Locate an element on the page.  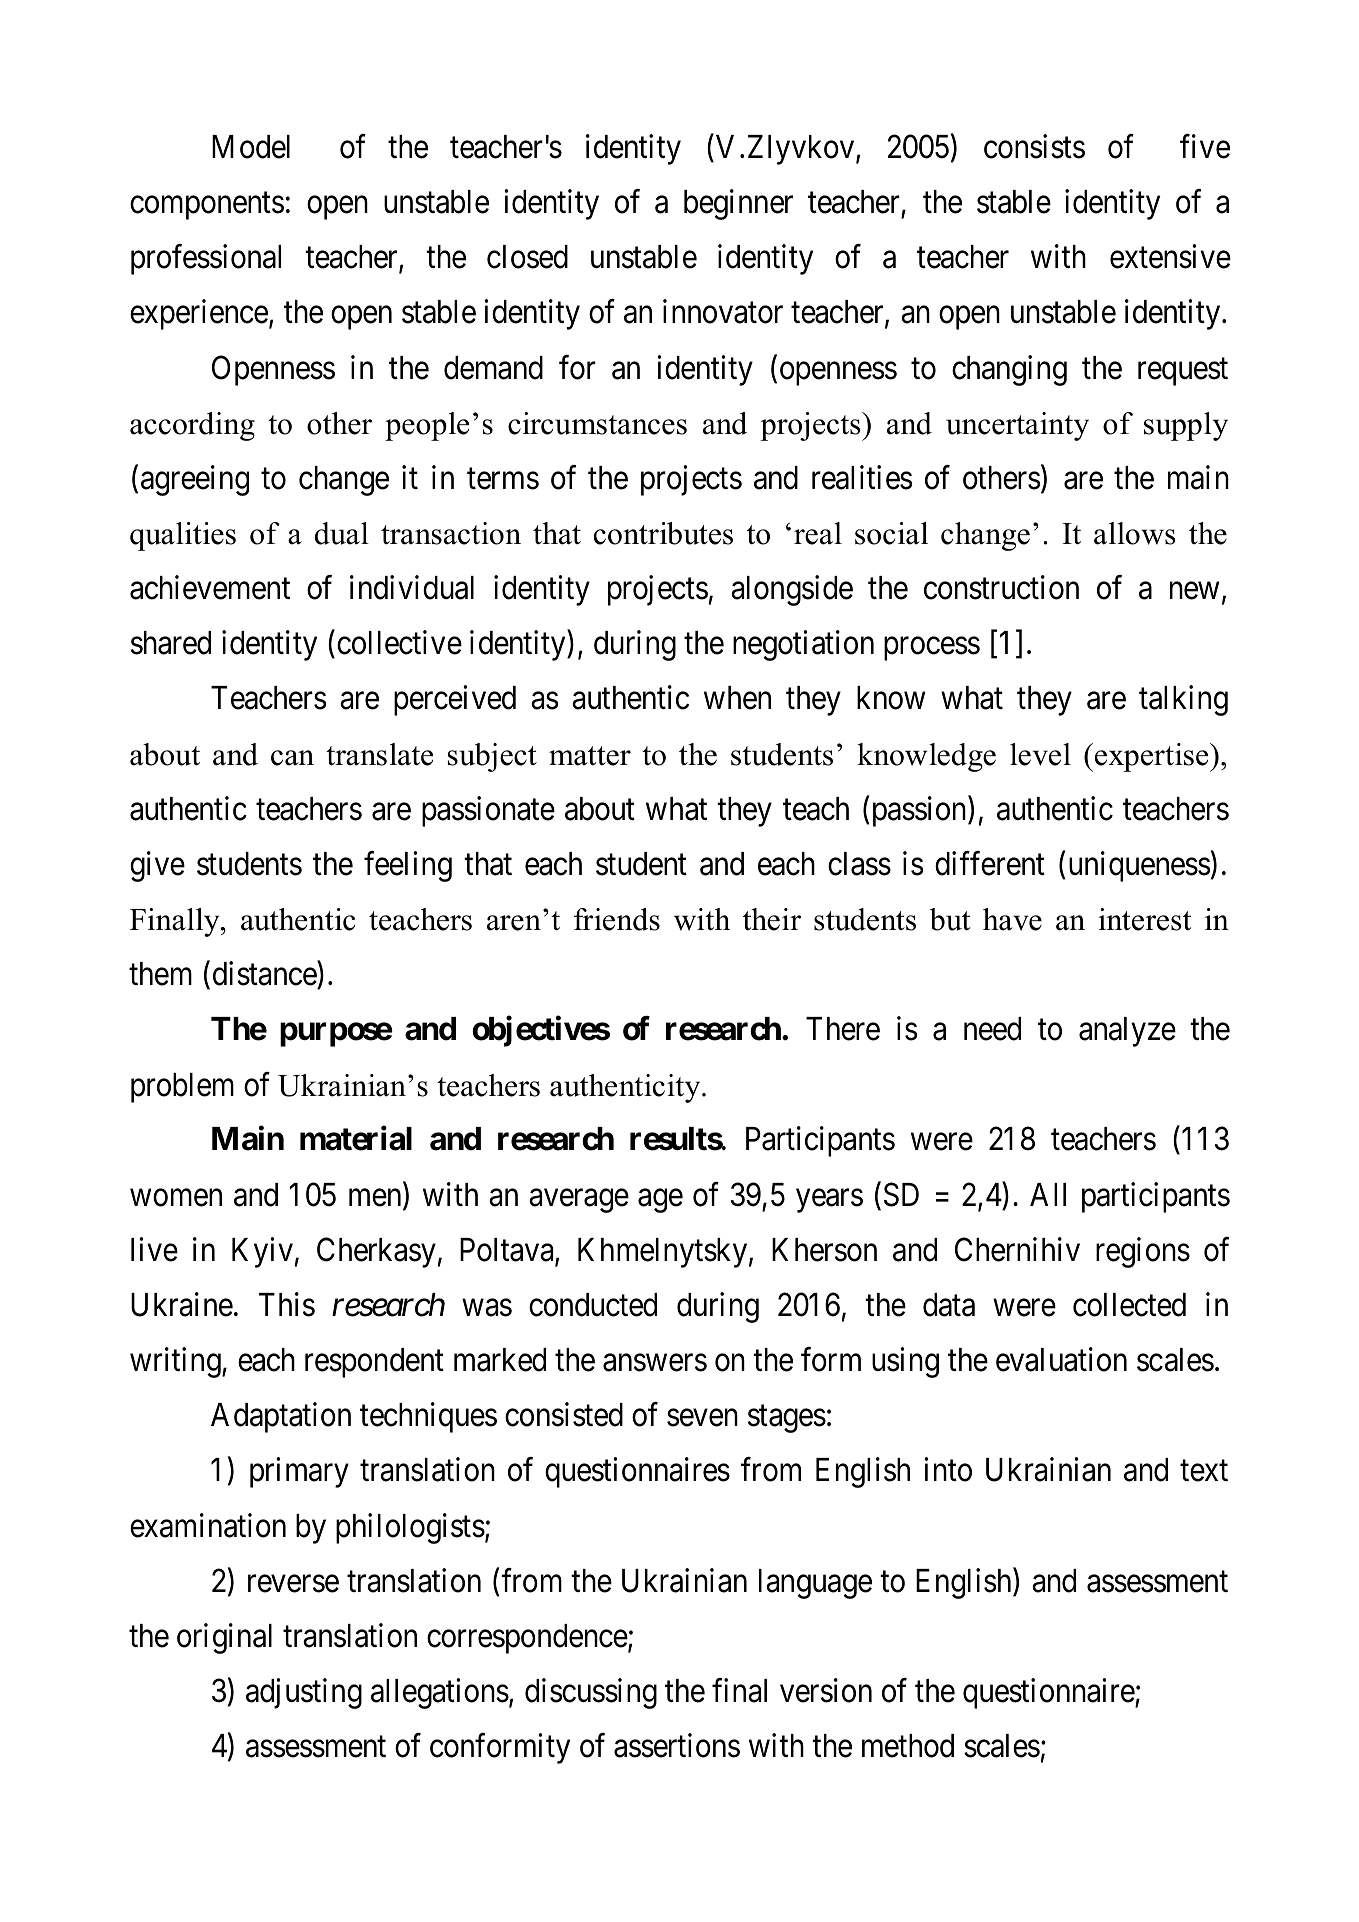
beginner is located at coordinates (738, 205).
